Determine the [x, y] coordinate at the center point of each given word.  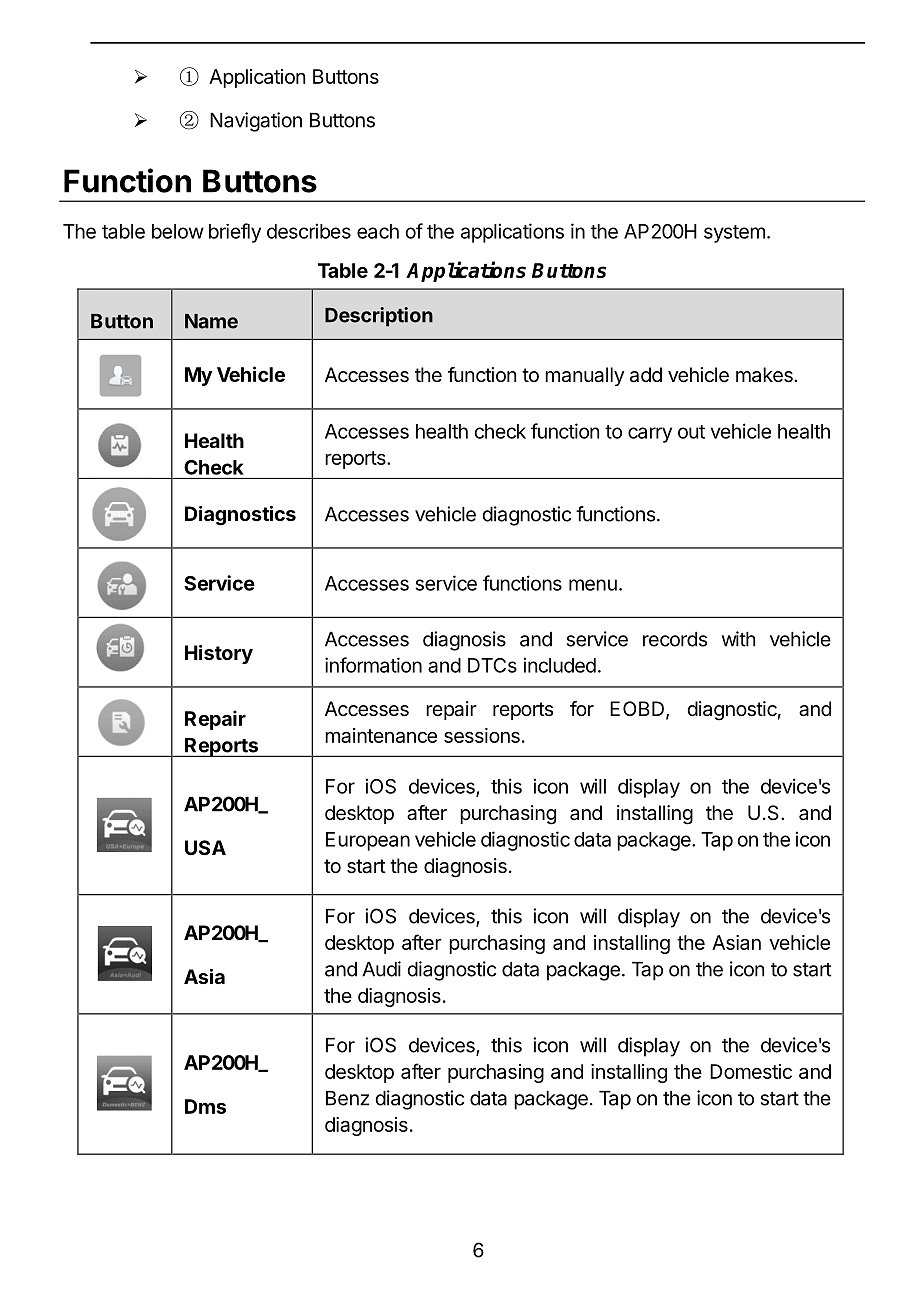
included [560, 665]
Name [211, 321]
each [378, 231]
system [734, 234]
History [219, 654]
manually [584, 376]
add [646, 375]
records [675, 639]
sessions [482, 735]
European [368, 841]
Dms [205, 1106]
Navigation [256, 122]
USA [205, 847]
